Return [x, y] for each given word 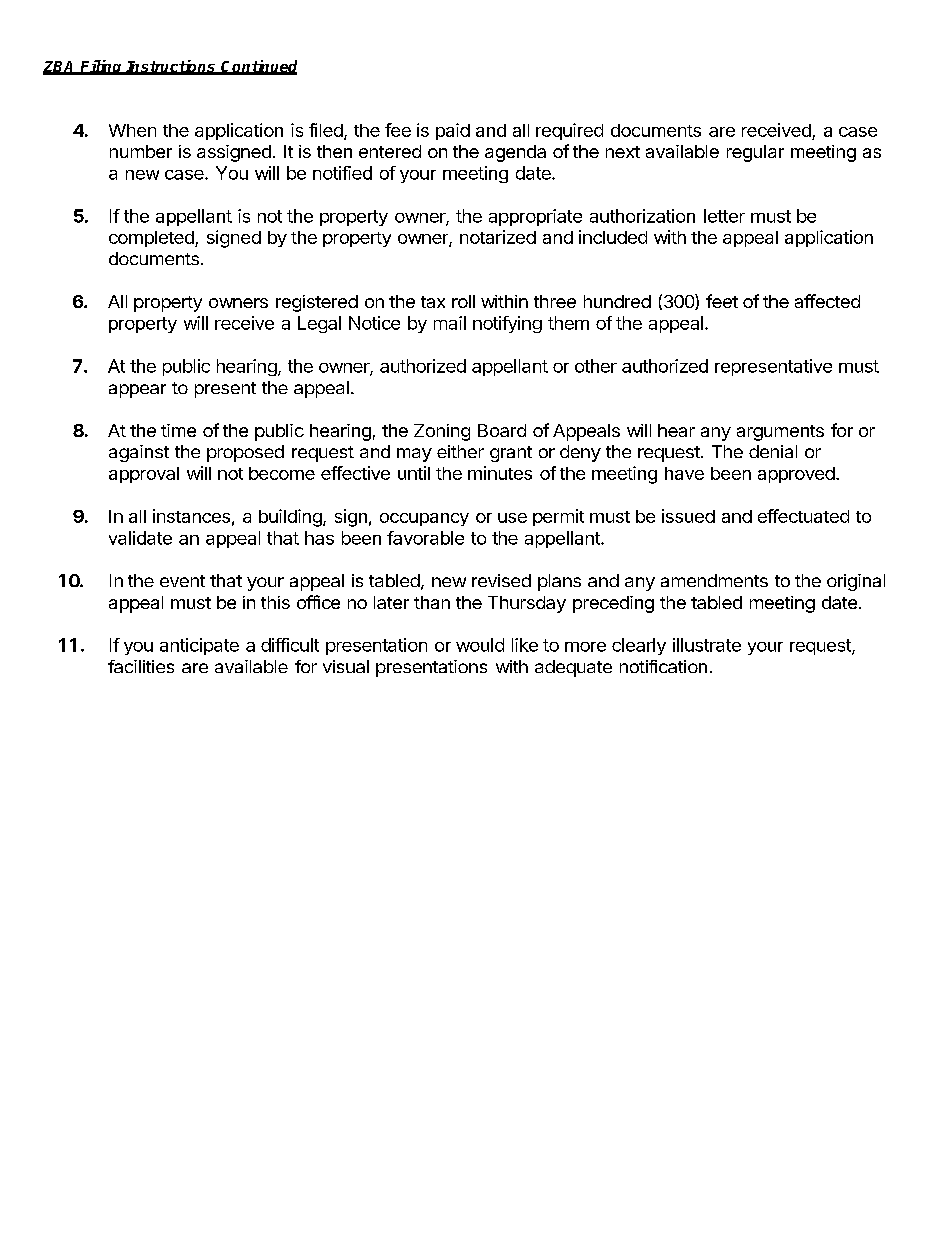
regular [755, 153]
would [480, 645]
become [282, 473]
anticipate [199, 646]
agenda [515, 153]
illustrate [707, 645]
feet [722, 301]
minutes [500, 473]
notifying [507, 324]
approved [796, 475]
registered [317, 303]
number [141, 151]
